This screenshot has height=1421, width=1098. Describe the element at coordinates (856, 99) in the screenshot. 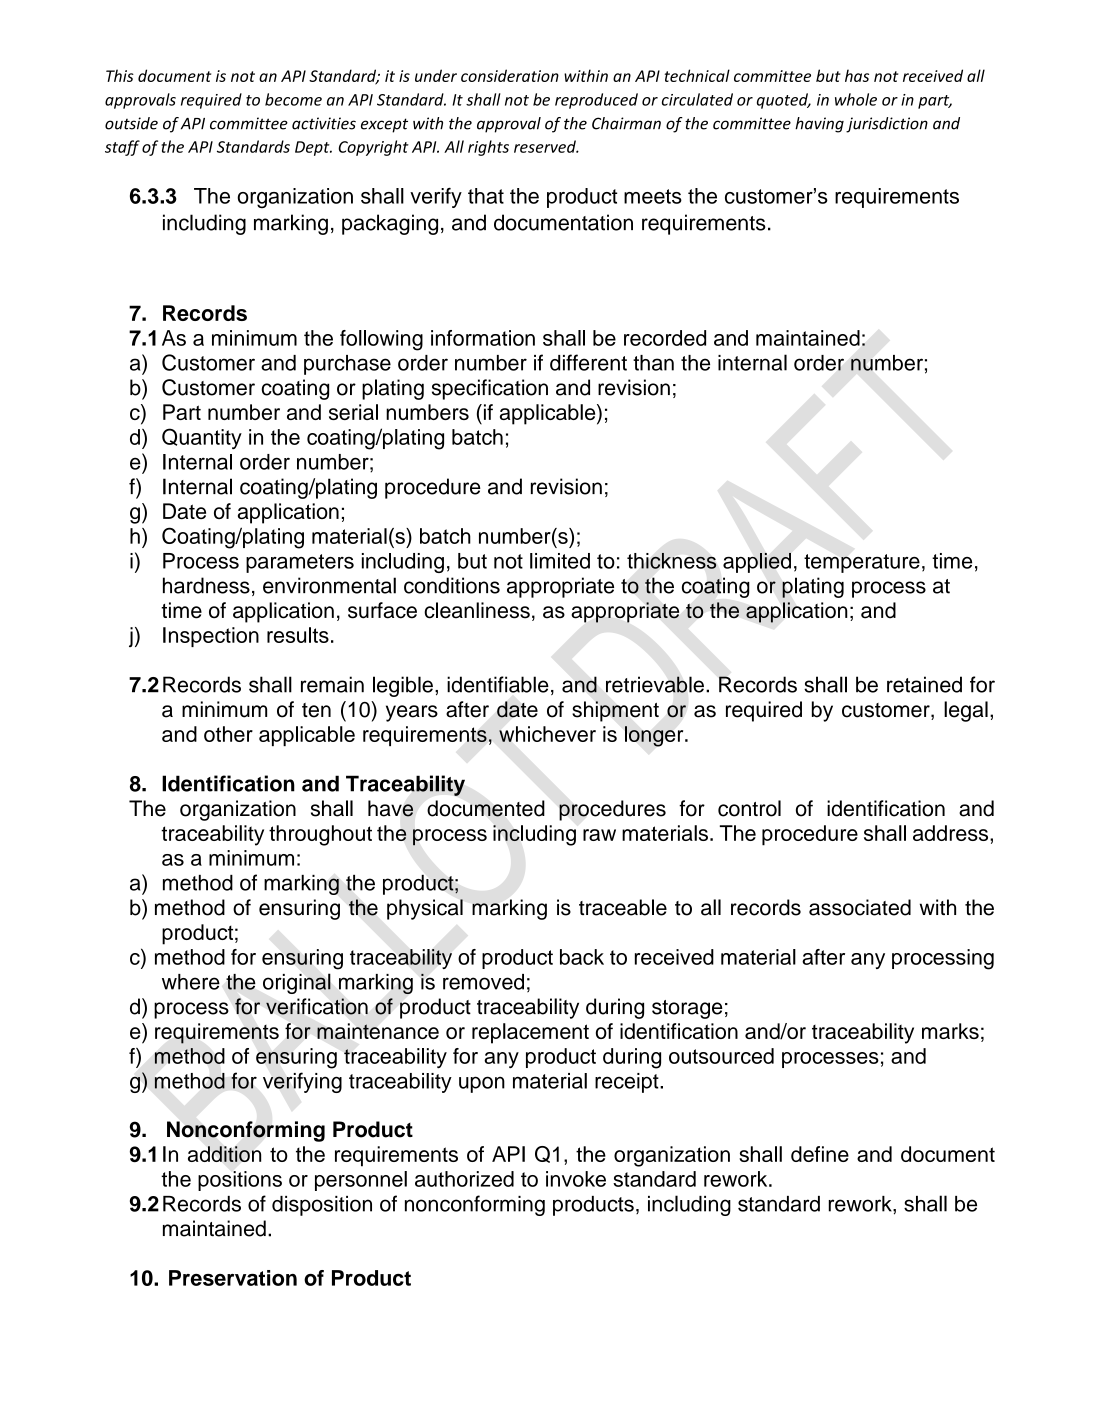

I see `whole` at that location.
